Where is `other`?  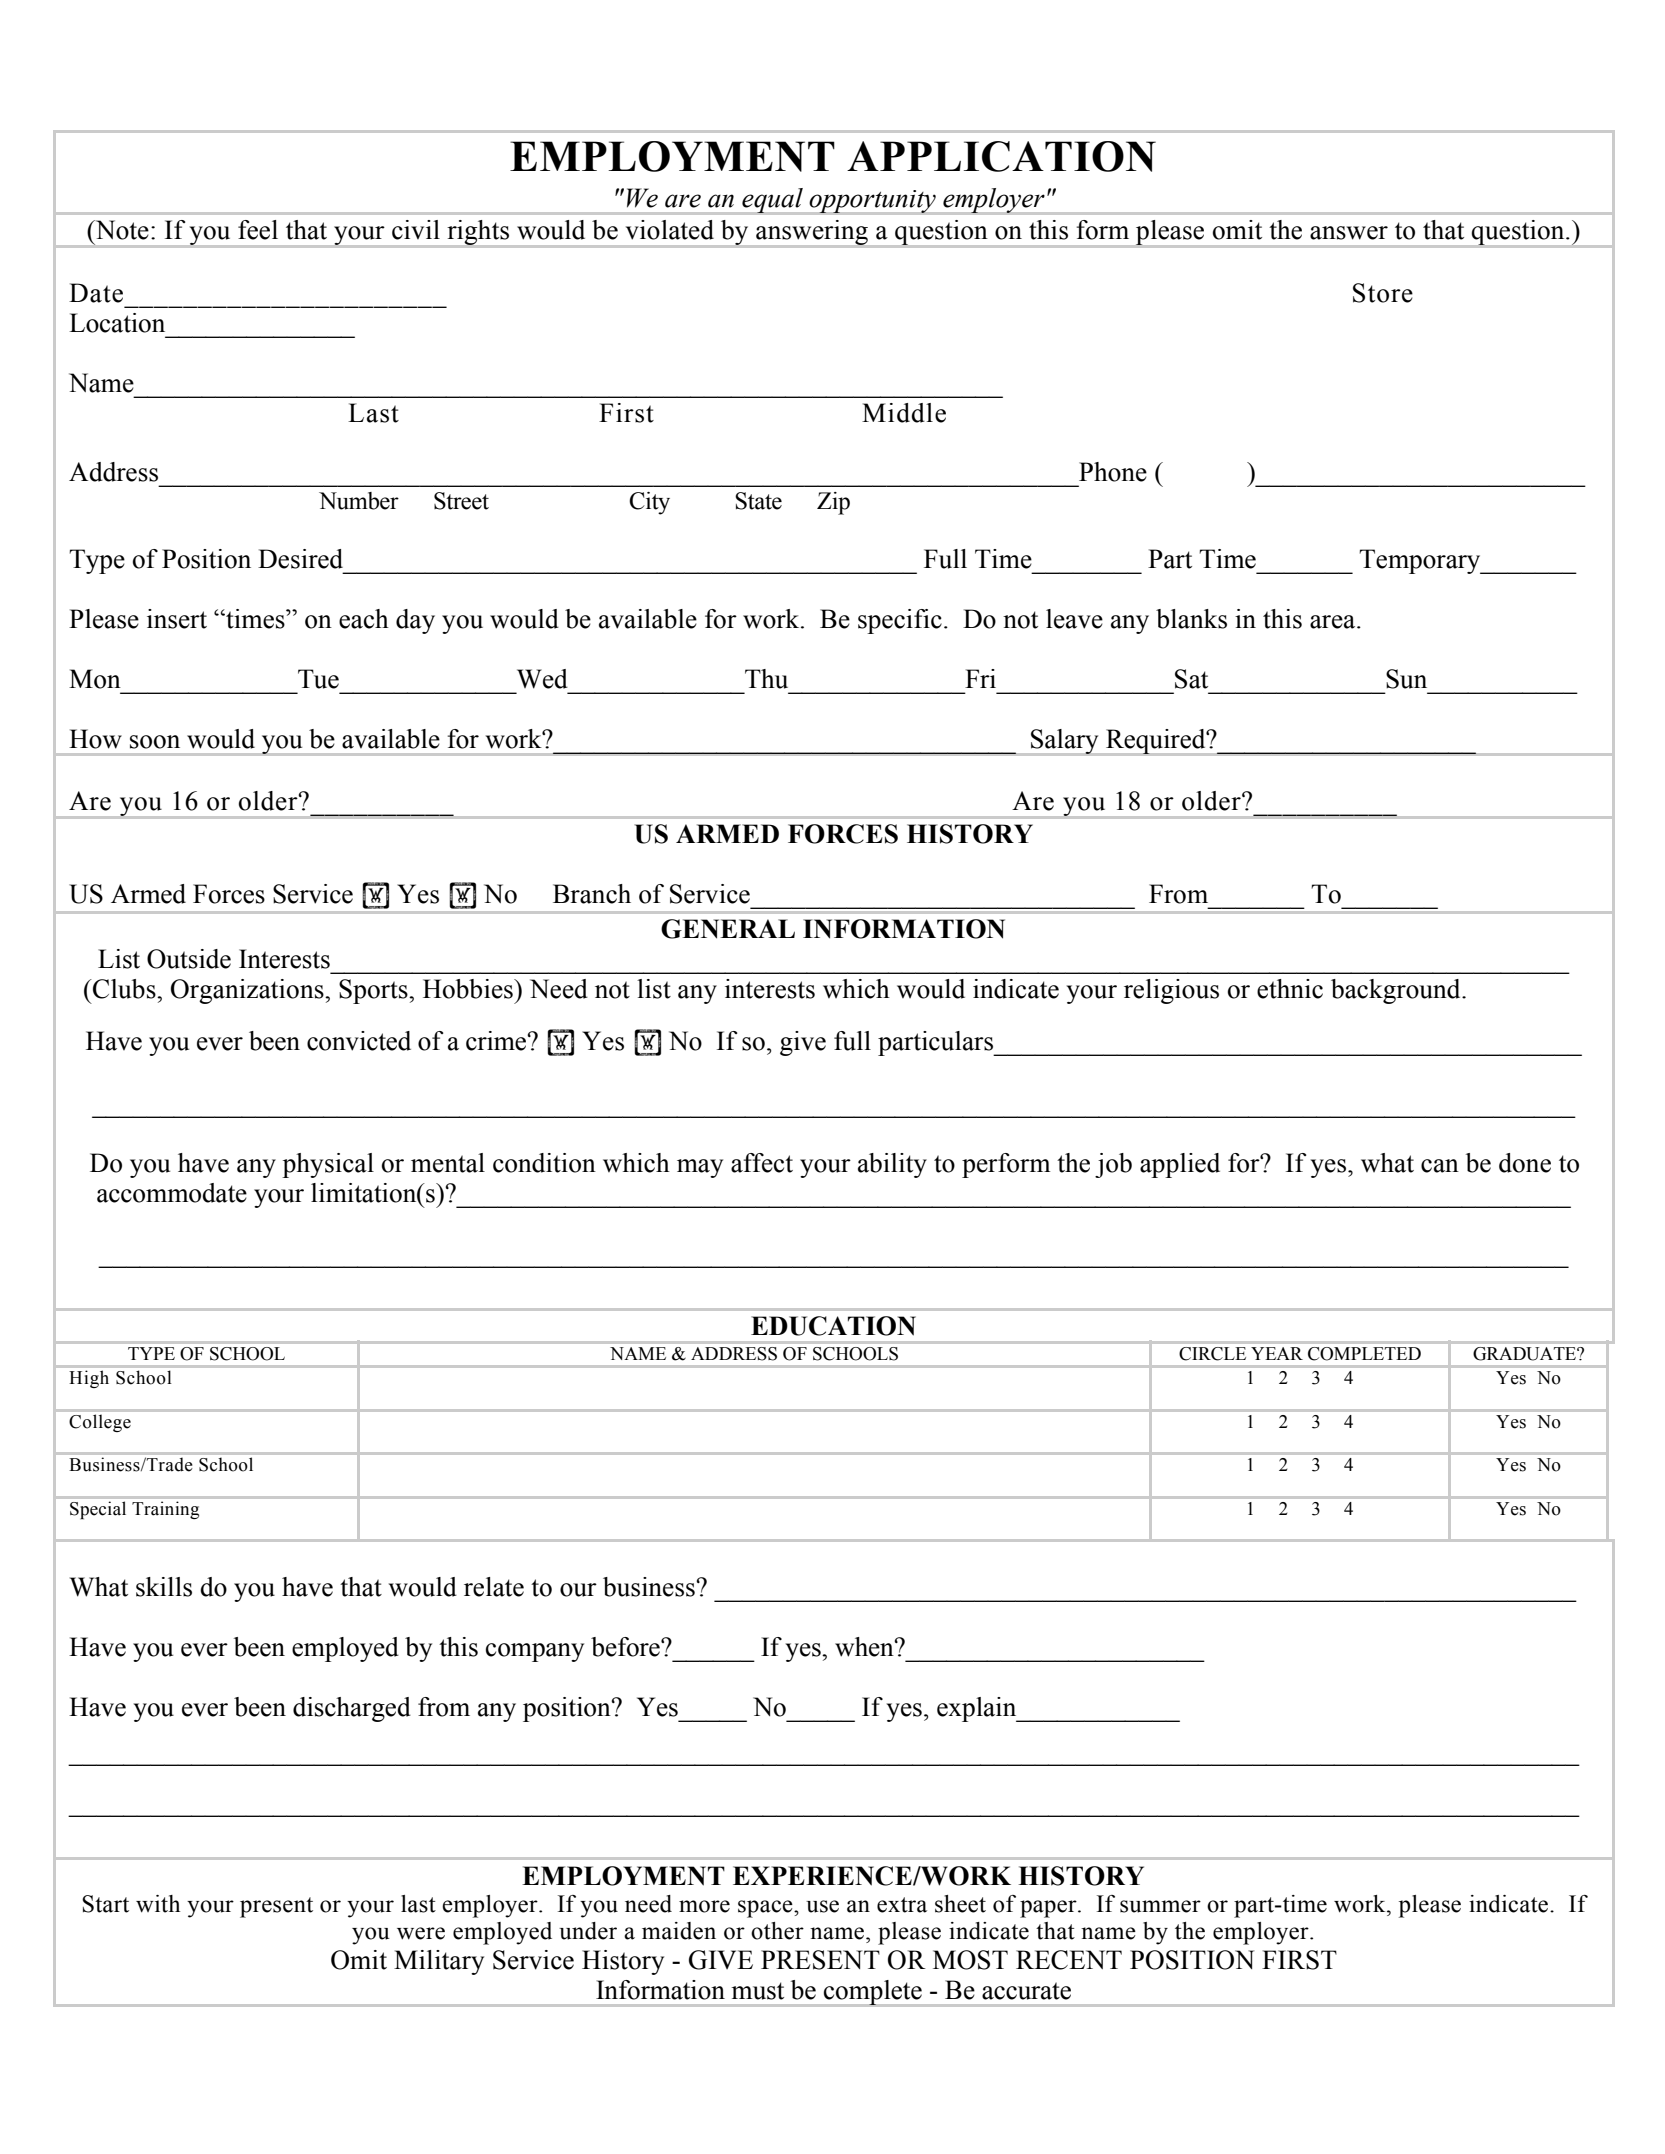 other is located at coordinates (777, 1931).
